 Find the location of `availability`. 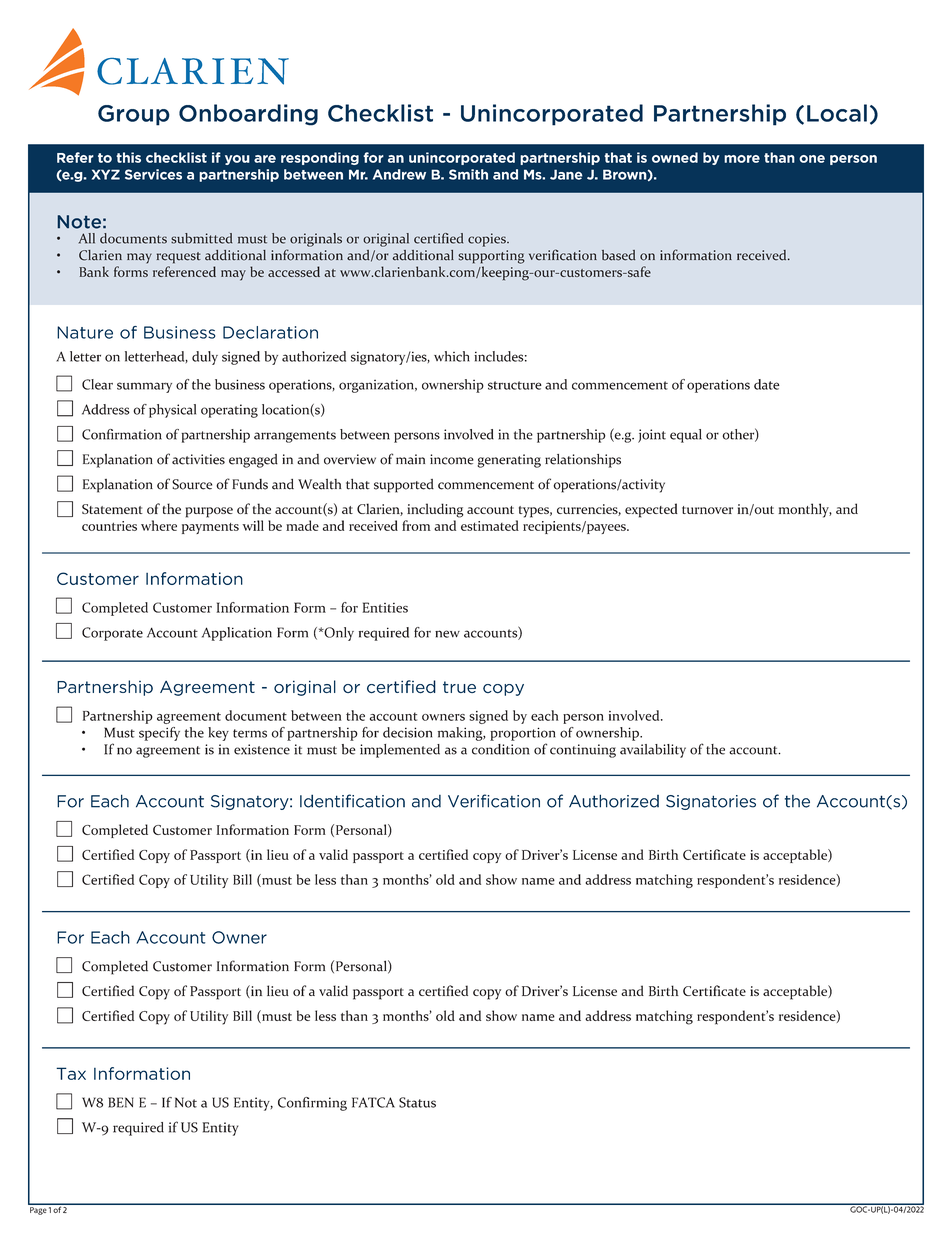

availability is located at coordinates (653, 751).
